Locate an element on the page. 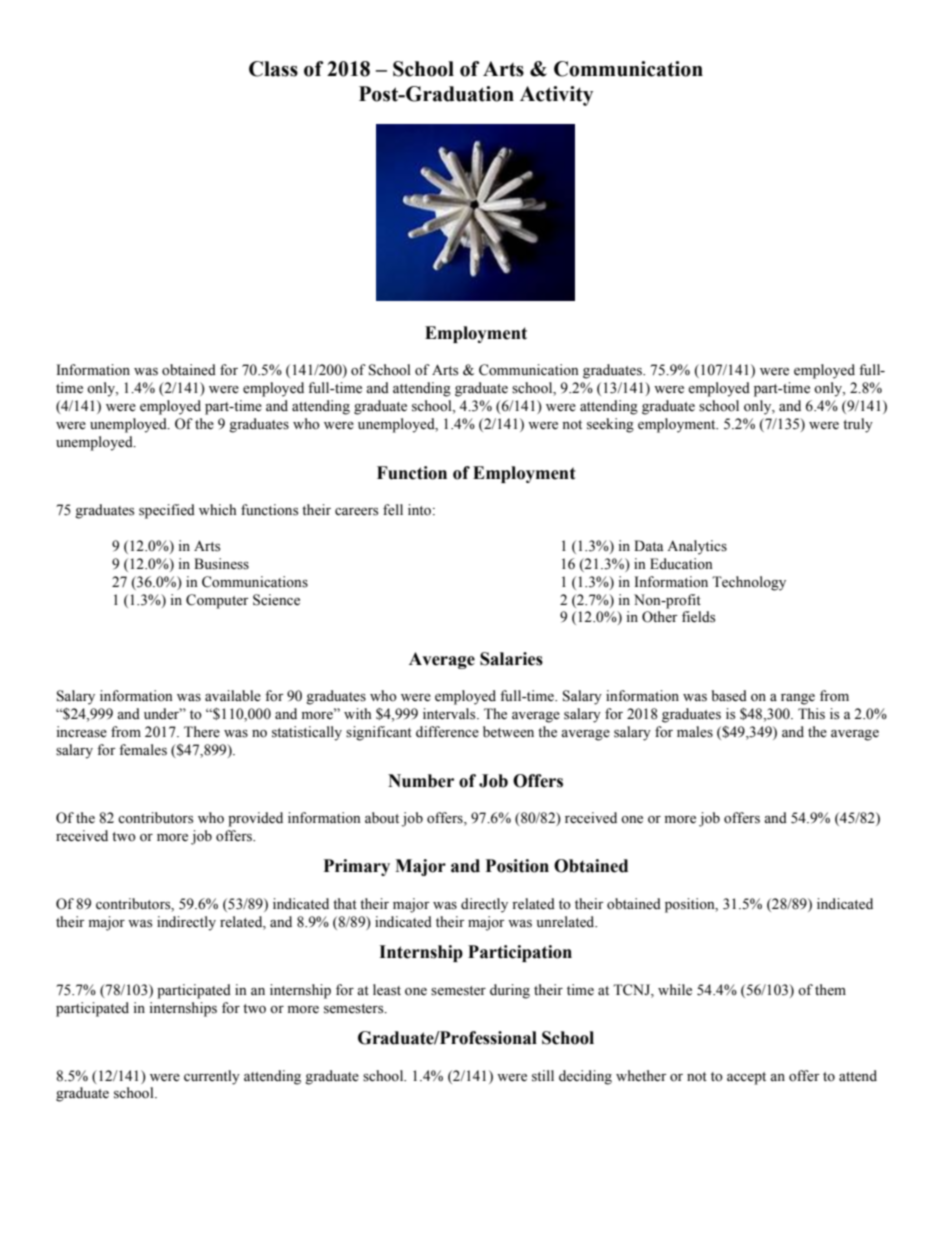 The width and height of the document is (952, 1233). Number is located at coordinates (421, 781).
